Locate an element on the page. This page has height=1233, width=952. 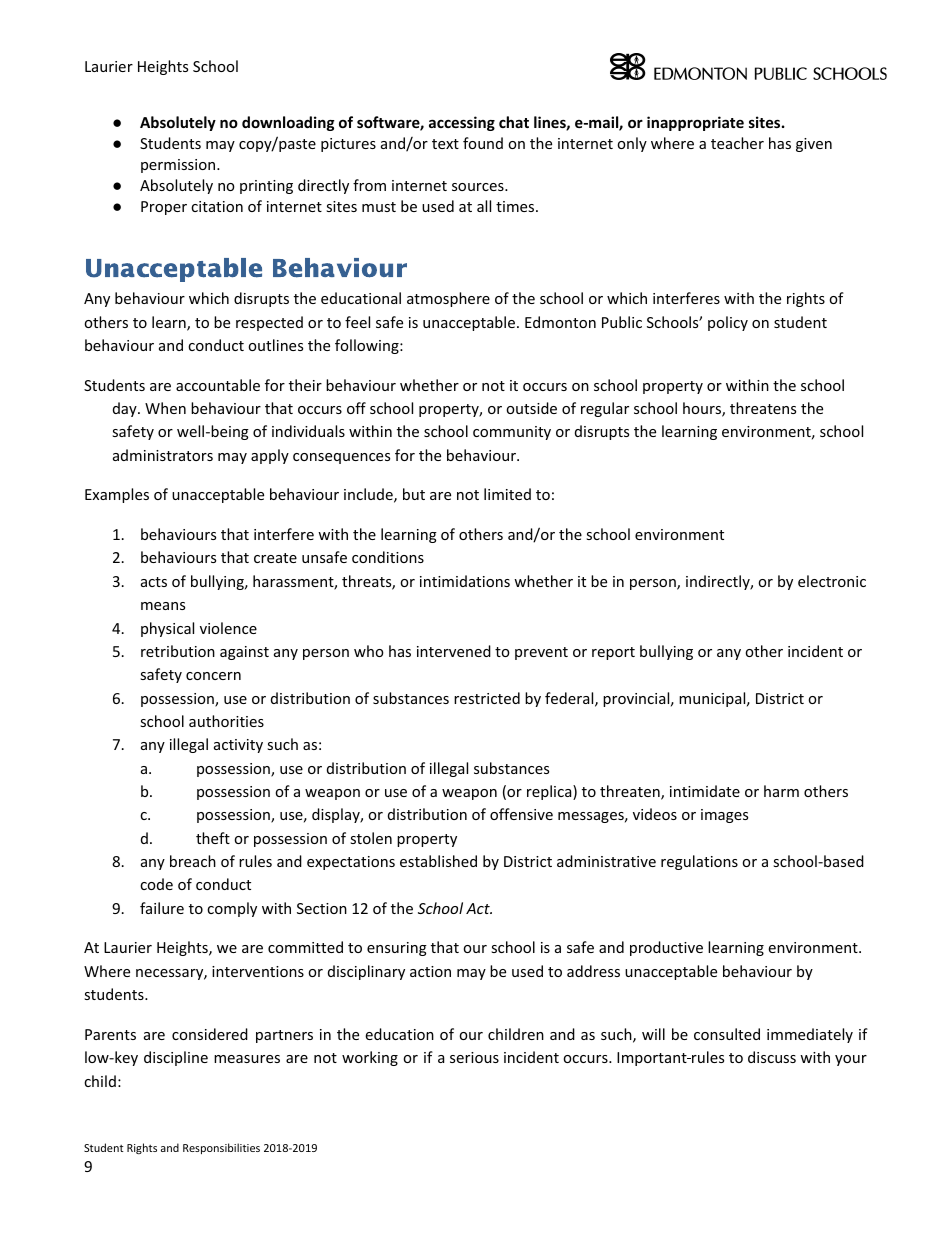
theft is located at coordinates (213, 838).
